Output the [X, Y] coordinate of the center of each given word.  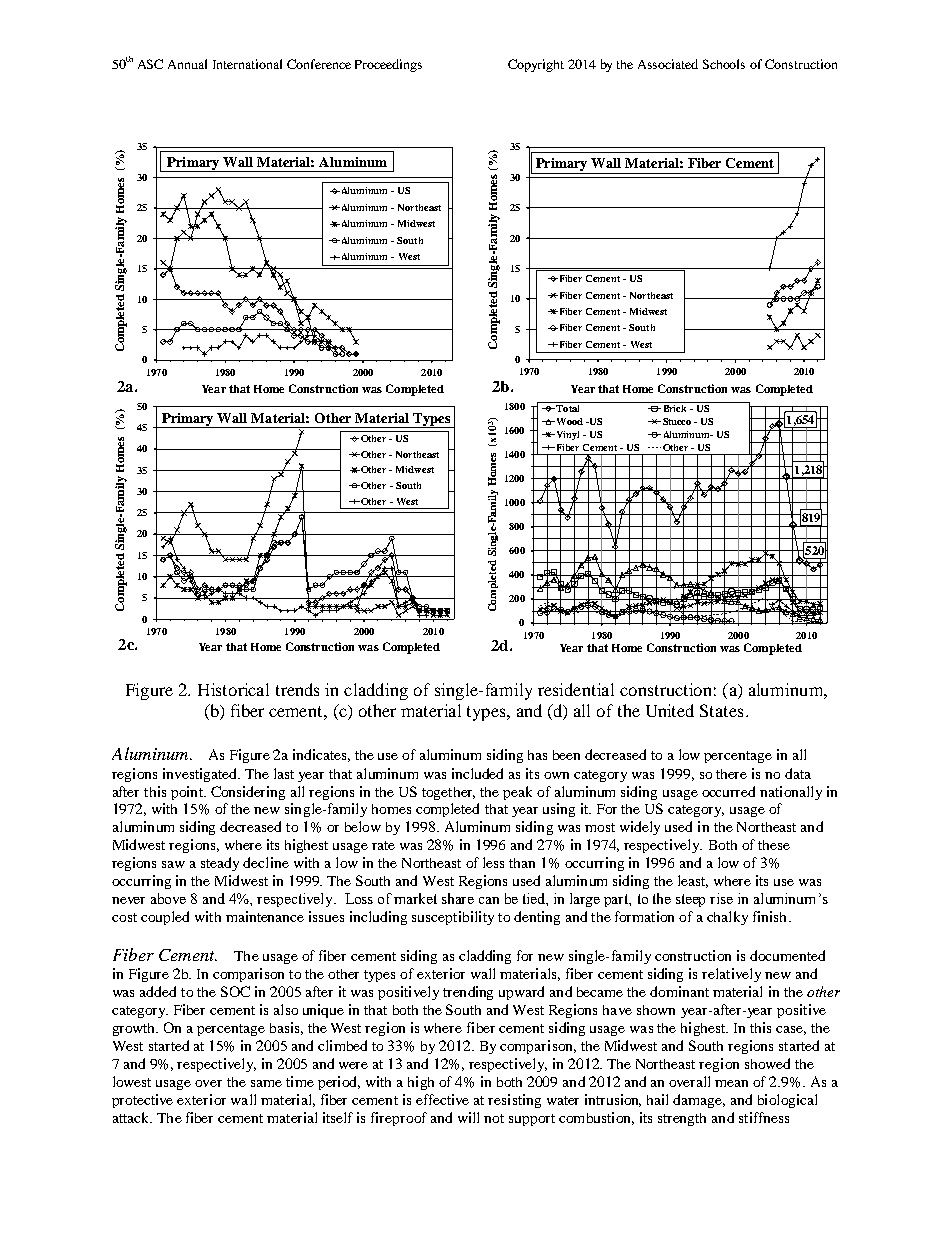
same [266, 1083]
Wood [568, 421]
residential [576, 689]
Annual [187, 64]
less [493, 862]
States [721, 710]
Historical [233, 689]
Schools [724, 64]
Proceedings [388, 65]
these [774, 845]
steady [220, 864]
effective [442, 1099]
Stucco [675, 421]
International [247, 64]
